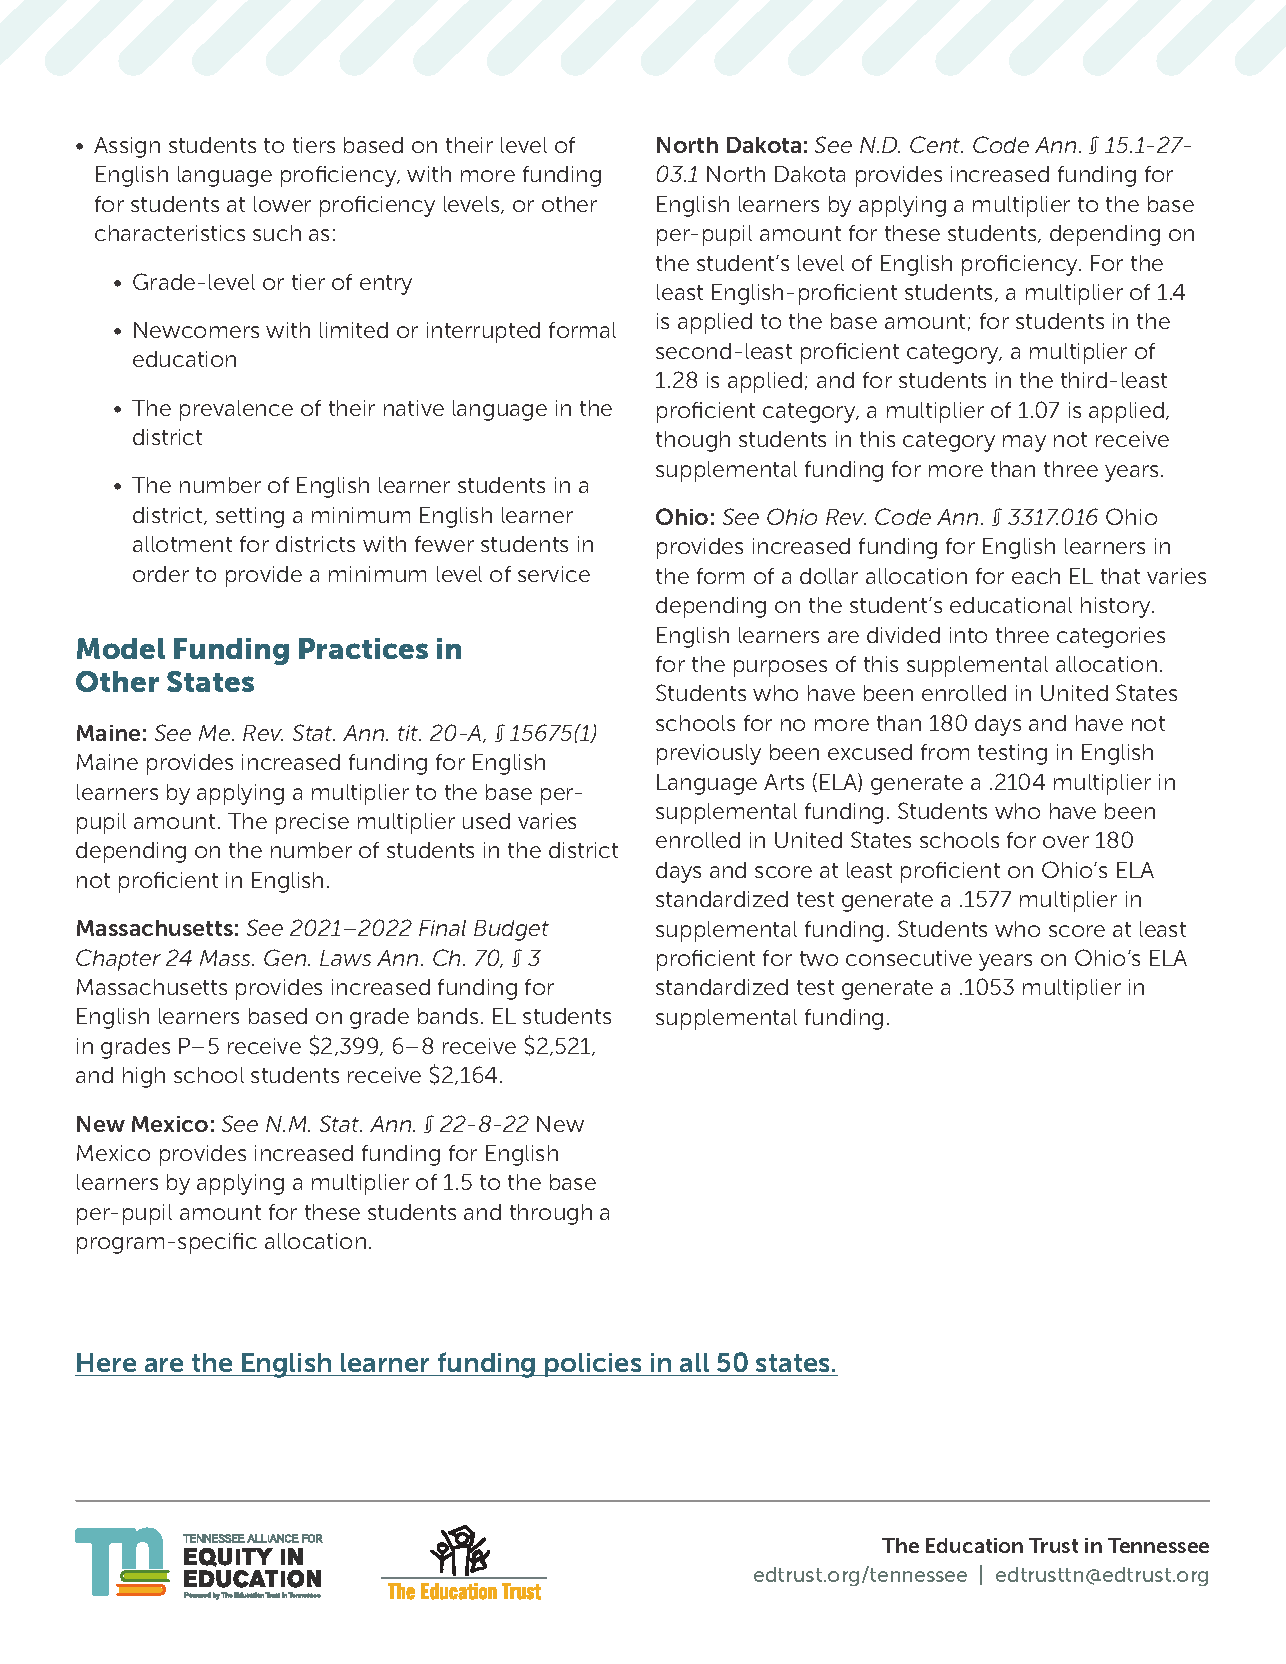 Image resolution: width=1286 pixels, height=1664 pixels. What do you see at coordinates (593, 1365) in the screenshot?
I see `policies` at bounding box center [593, 1365].
